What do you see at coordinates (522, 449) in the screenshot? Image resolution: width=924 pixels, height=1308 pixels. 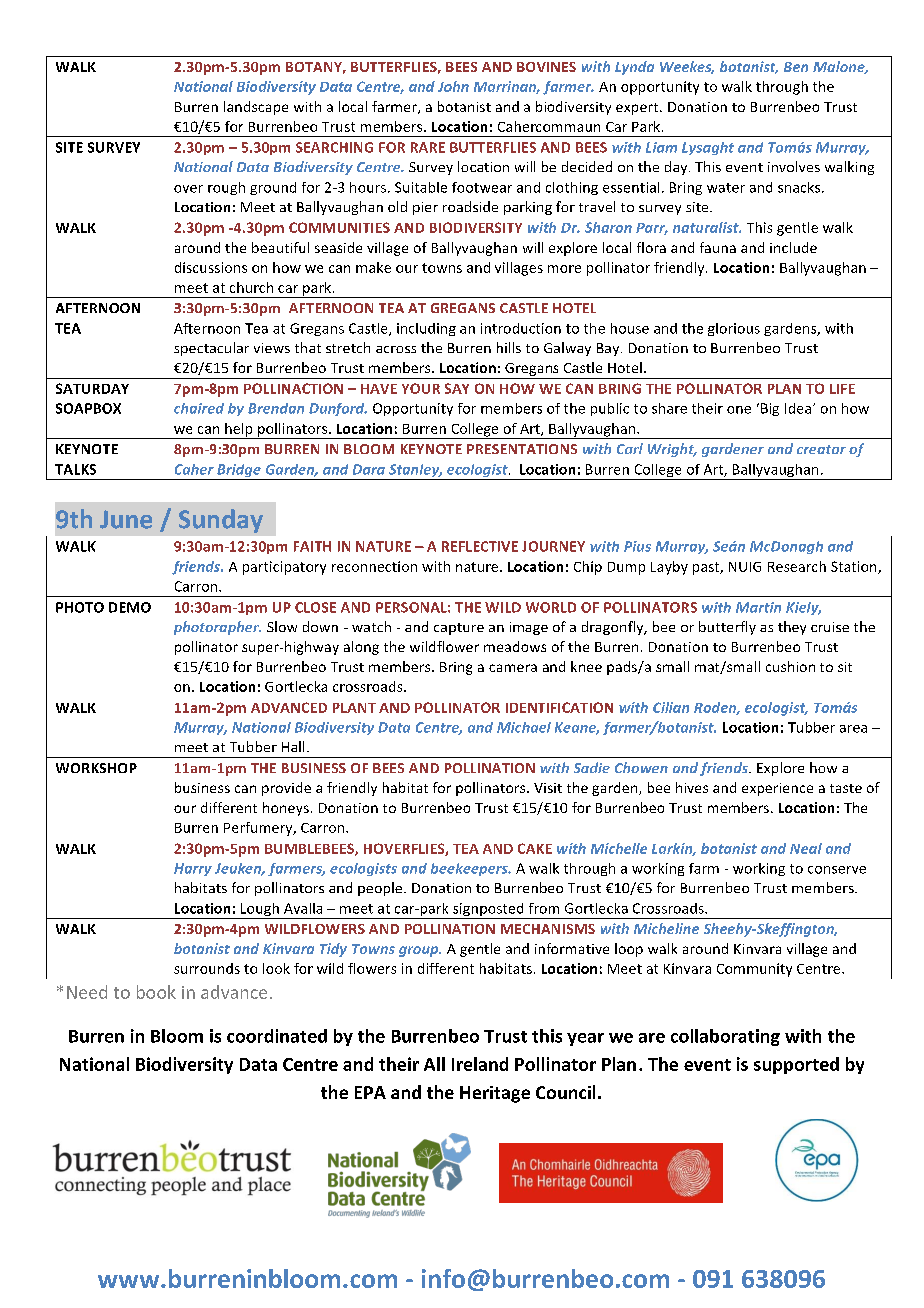 I see `PRESENTATIONS` at bounding box center [522, 449].
